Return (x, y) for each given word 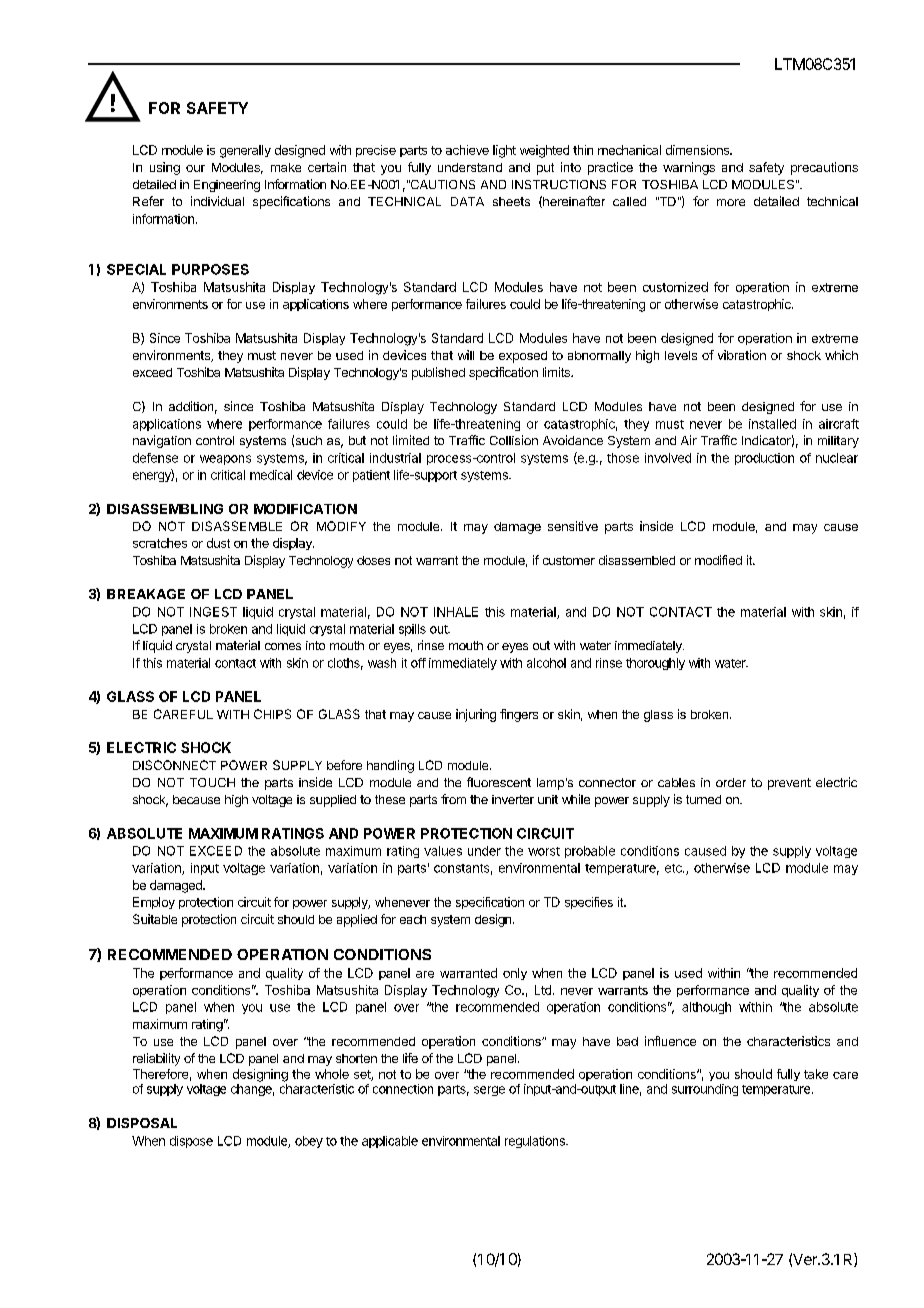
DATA (467, 201)
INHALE (456, 612)
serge (489, 1091)
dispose (191, 1142)
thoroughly (655, 664)
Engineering (227, 186)
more (731, 202)
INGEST (213, 612)
